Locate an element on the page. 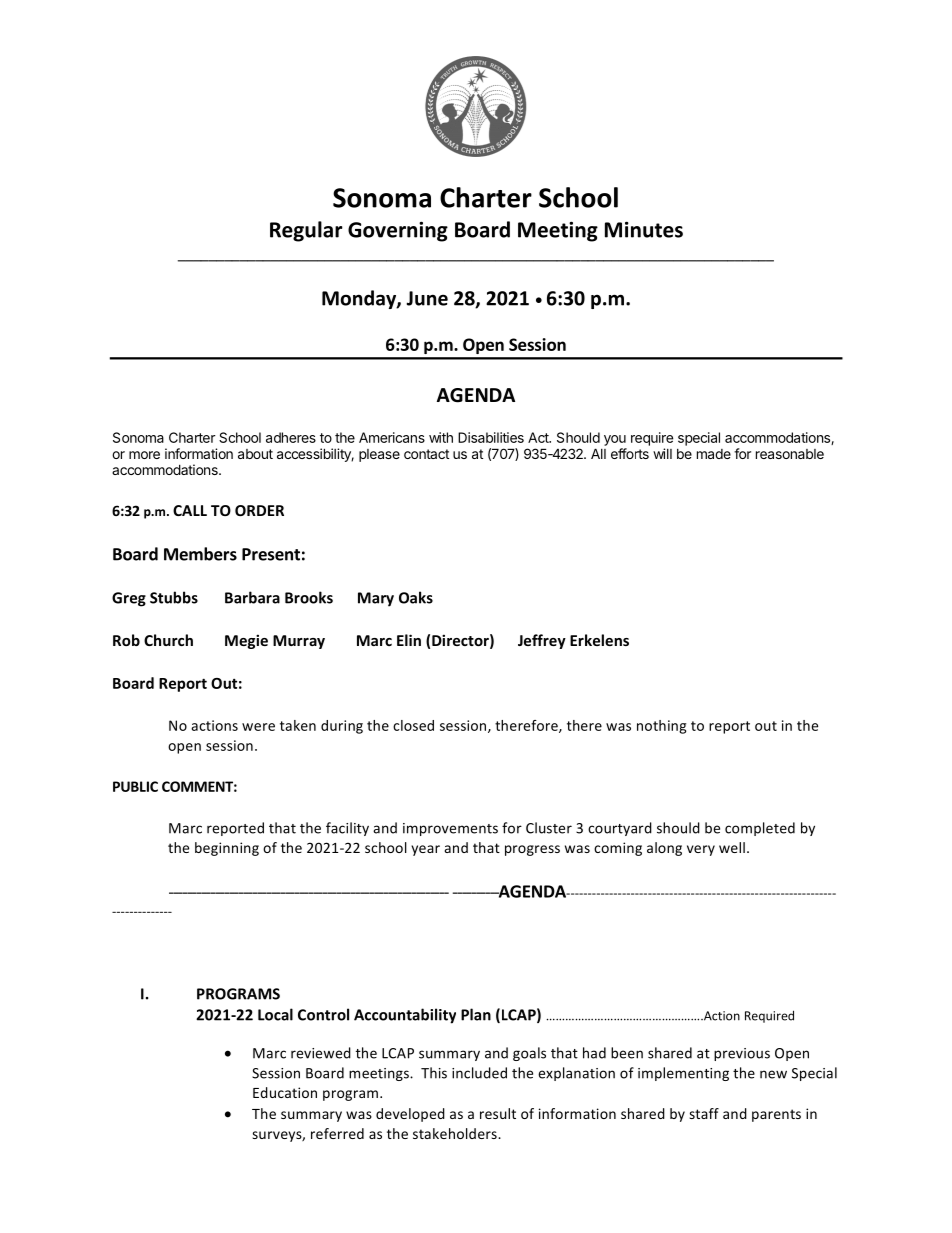  Education is located at coordinates (285, 1092).
